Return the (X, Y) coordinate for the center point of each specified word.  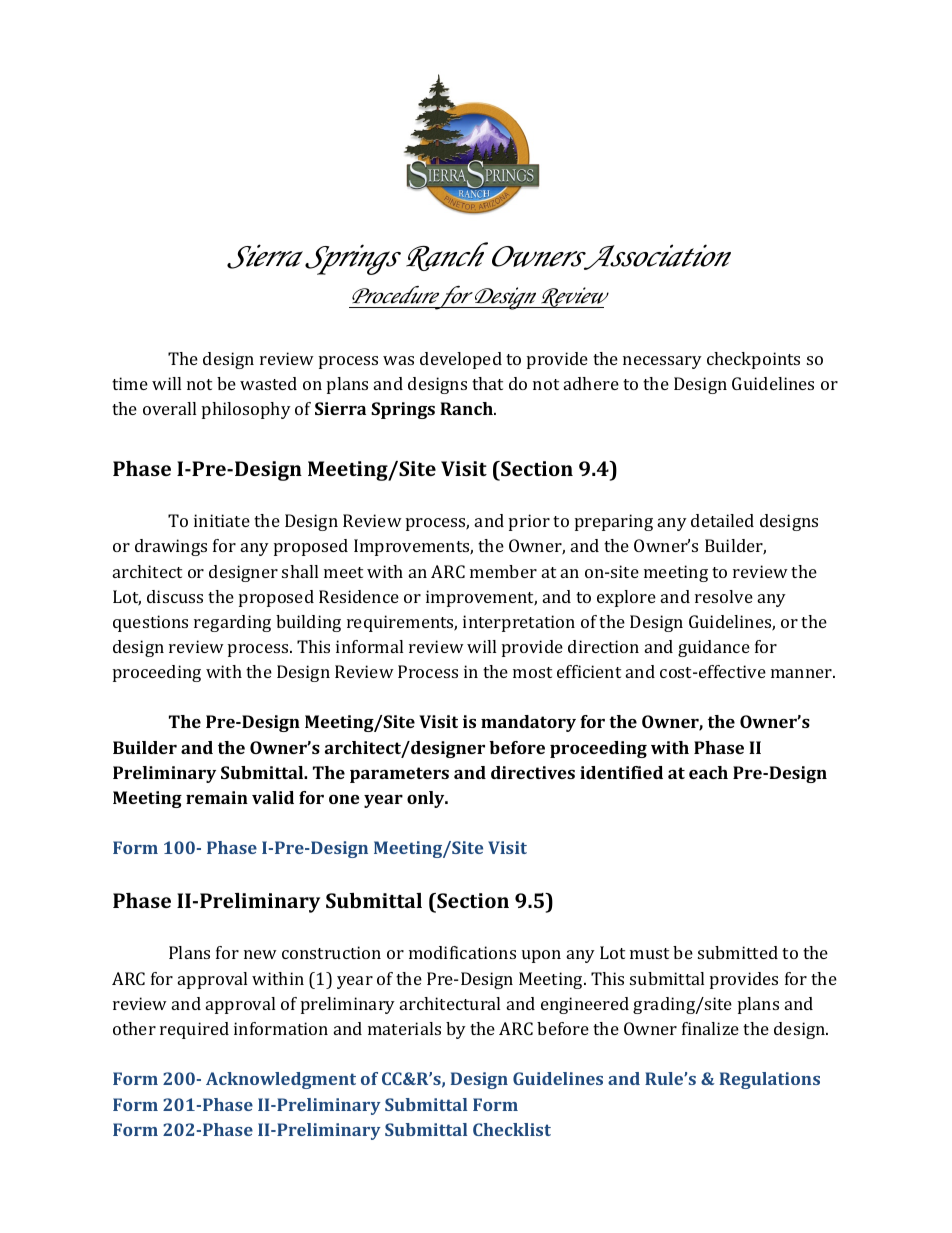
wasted (268, 383)
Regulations (770, 1080)
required (194, 1030)
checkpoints (753, 360)
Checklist (512, 1129)
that (487, 383)
